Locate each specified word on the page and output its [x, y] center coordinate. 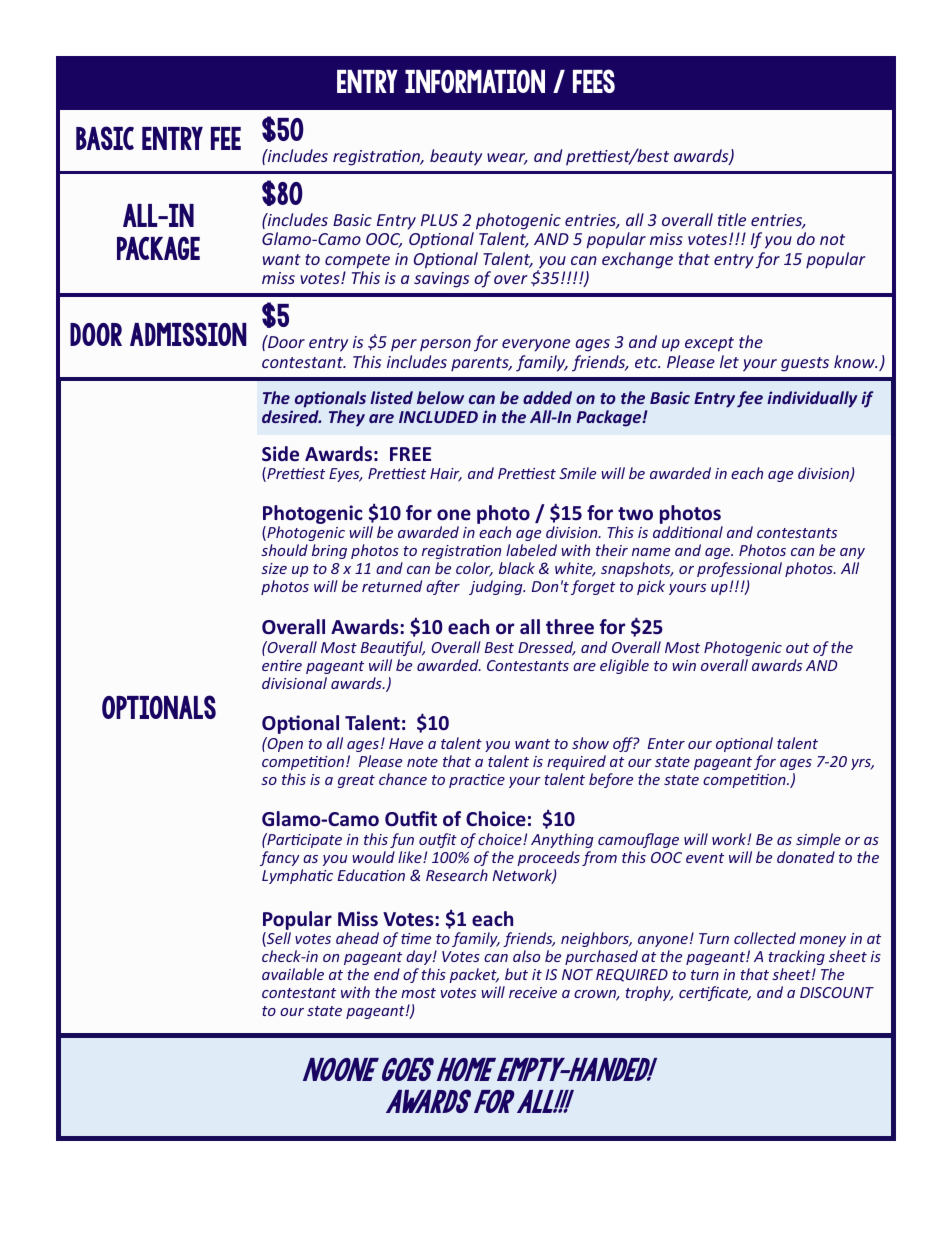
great [356, 781]
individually [812, 399]
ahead [357, 938]
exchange [637, 260]
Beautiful [393, 648]
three [570, 627]
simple [818, 840]
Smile [577, 473]
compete [357, 261]
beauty [456, 157]
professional [739, 569]
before [611, 780]
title [732, 219]
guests [805, 364]
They [347, 418]
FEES [594, 81]
